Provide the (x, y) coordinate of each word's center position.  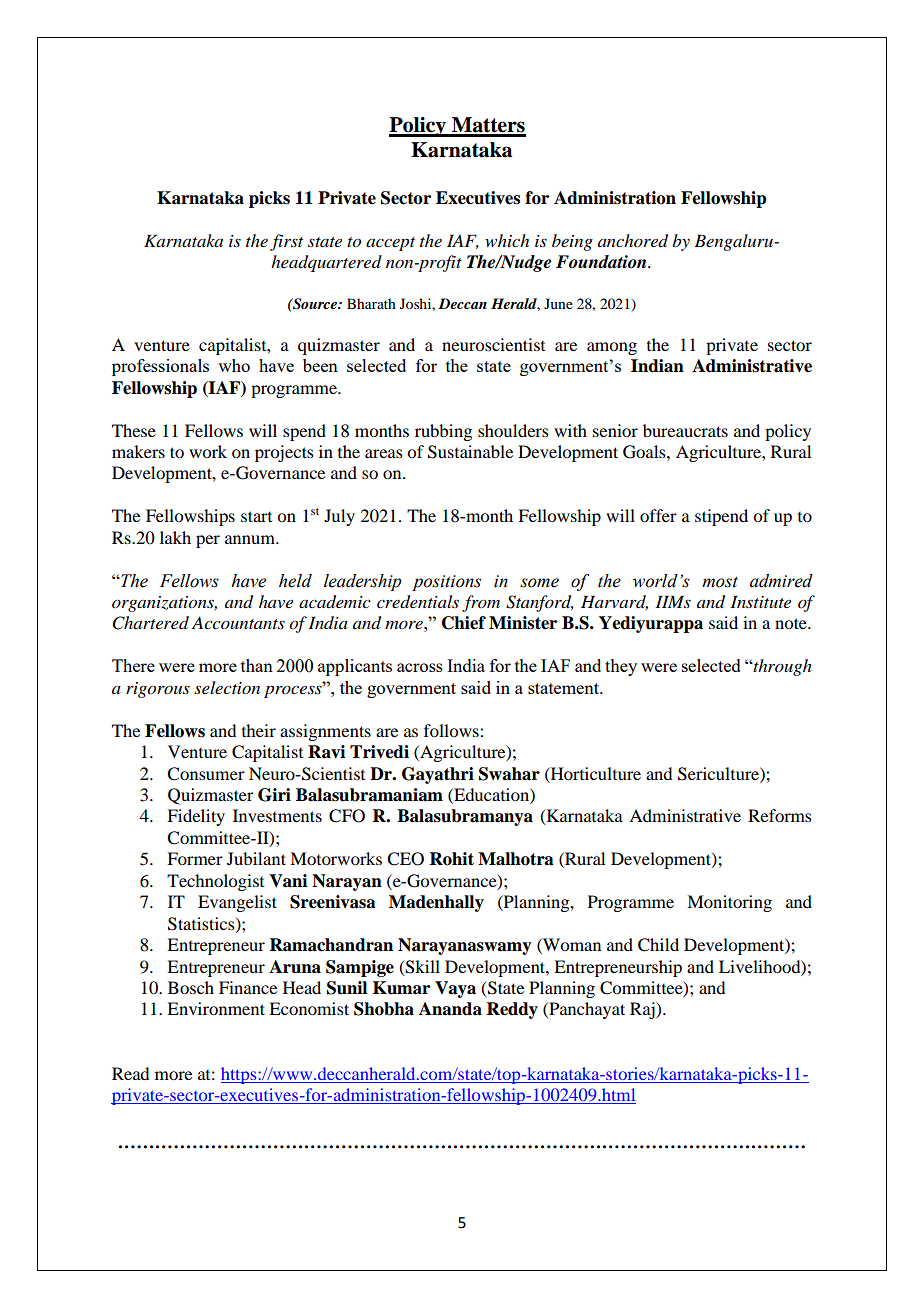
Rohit (452, 859)
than (257, 665)
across (420, 667)
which (507, 240)
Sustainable (470, 452)
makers (138, 451)
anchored (633, 241)
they (621, 667)
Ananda (450, 1009)
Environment (216, 1008)
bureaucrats (685, 430)
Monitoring (729, 903)
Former (195, 858)
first (286, 242)
